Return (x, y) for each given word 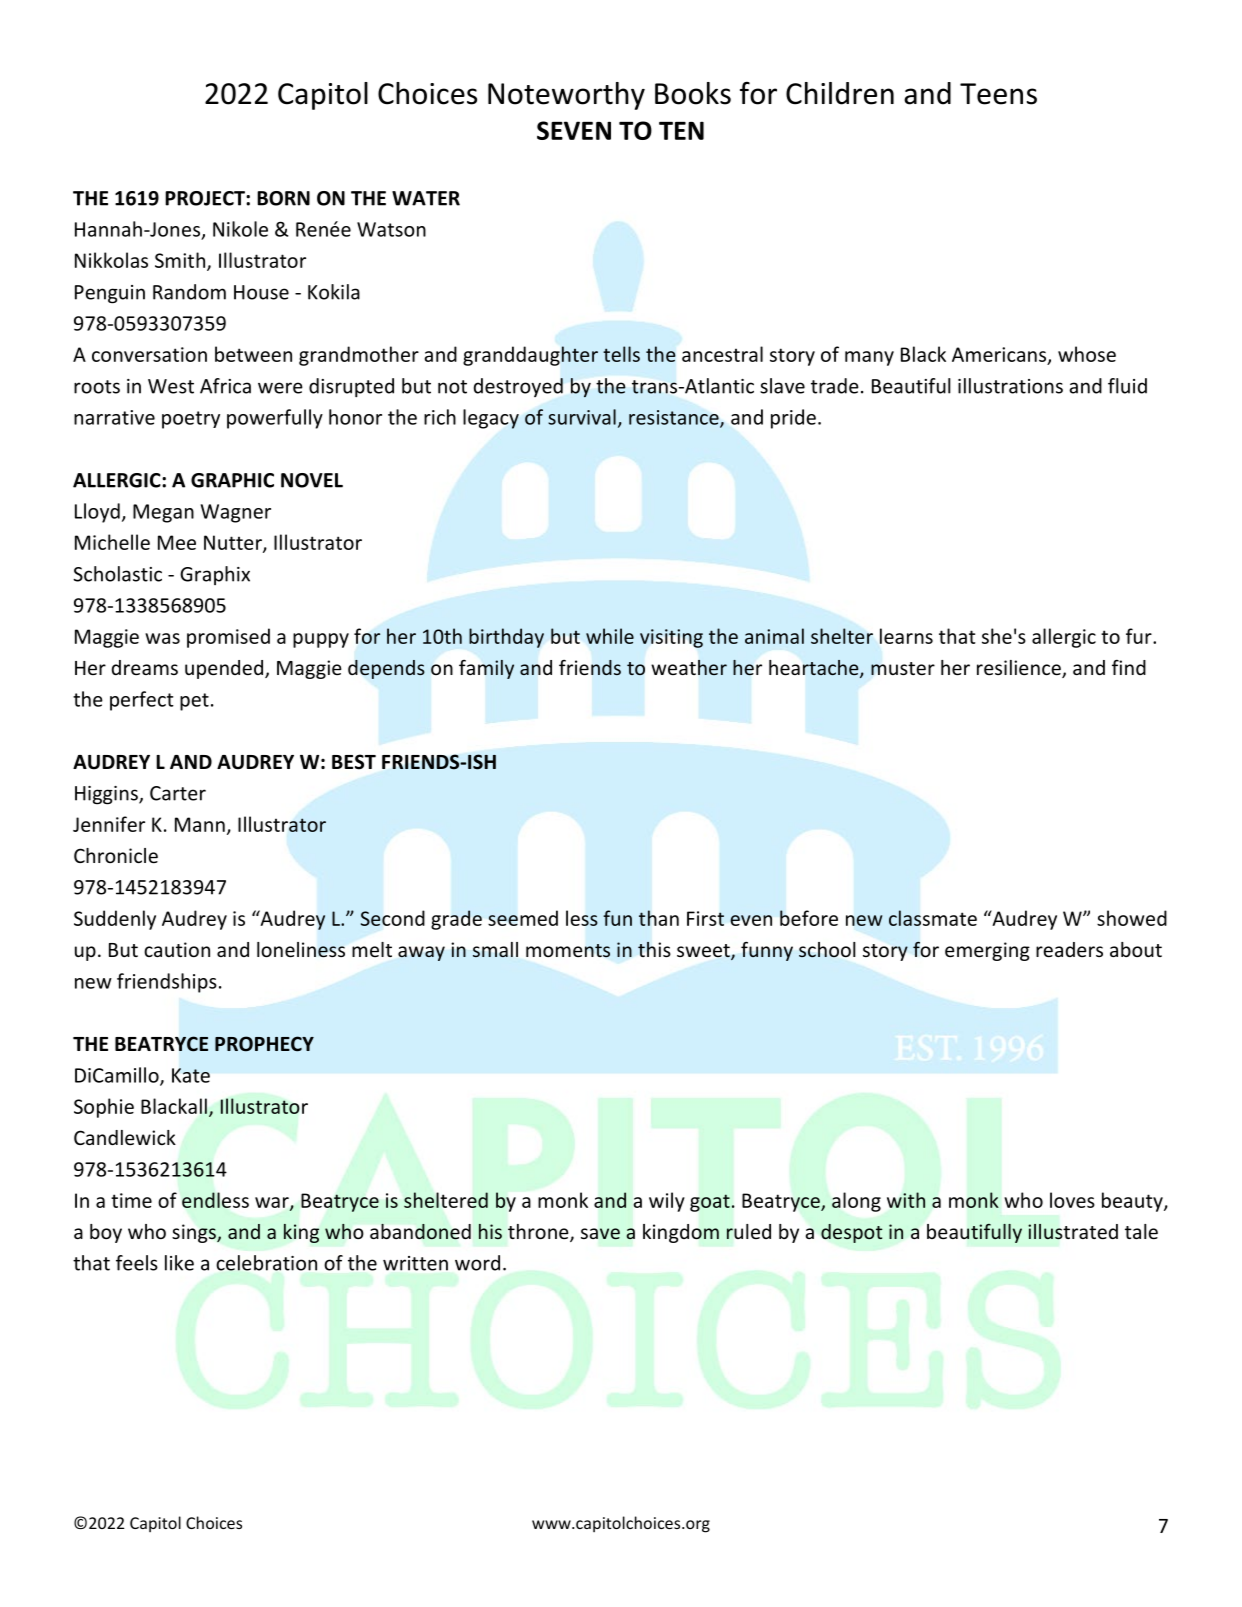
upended (224, 669)
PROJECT (206, 198)
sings (195, 1233)
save (600, 1233)
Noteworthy (566, 96)
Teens (998, 94)
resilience (1020, 669)
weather (689, 668)
